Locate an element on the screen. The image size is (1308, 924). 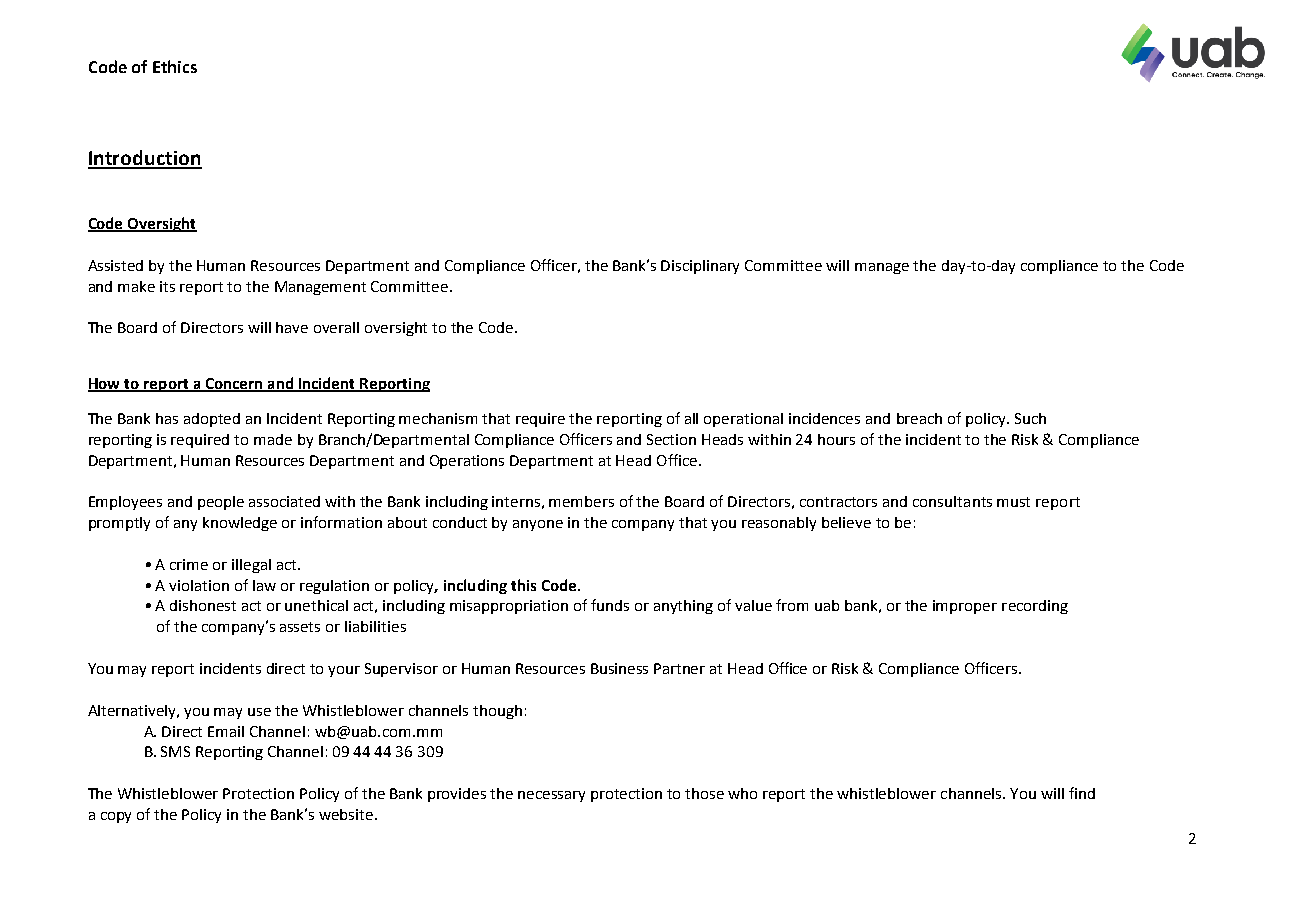
necessary is located at coordinates (551, 796).
